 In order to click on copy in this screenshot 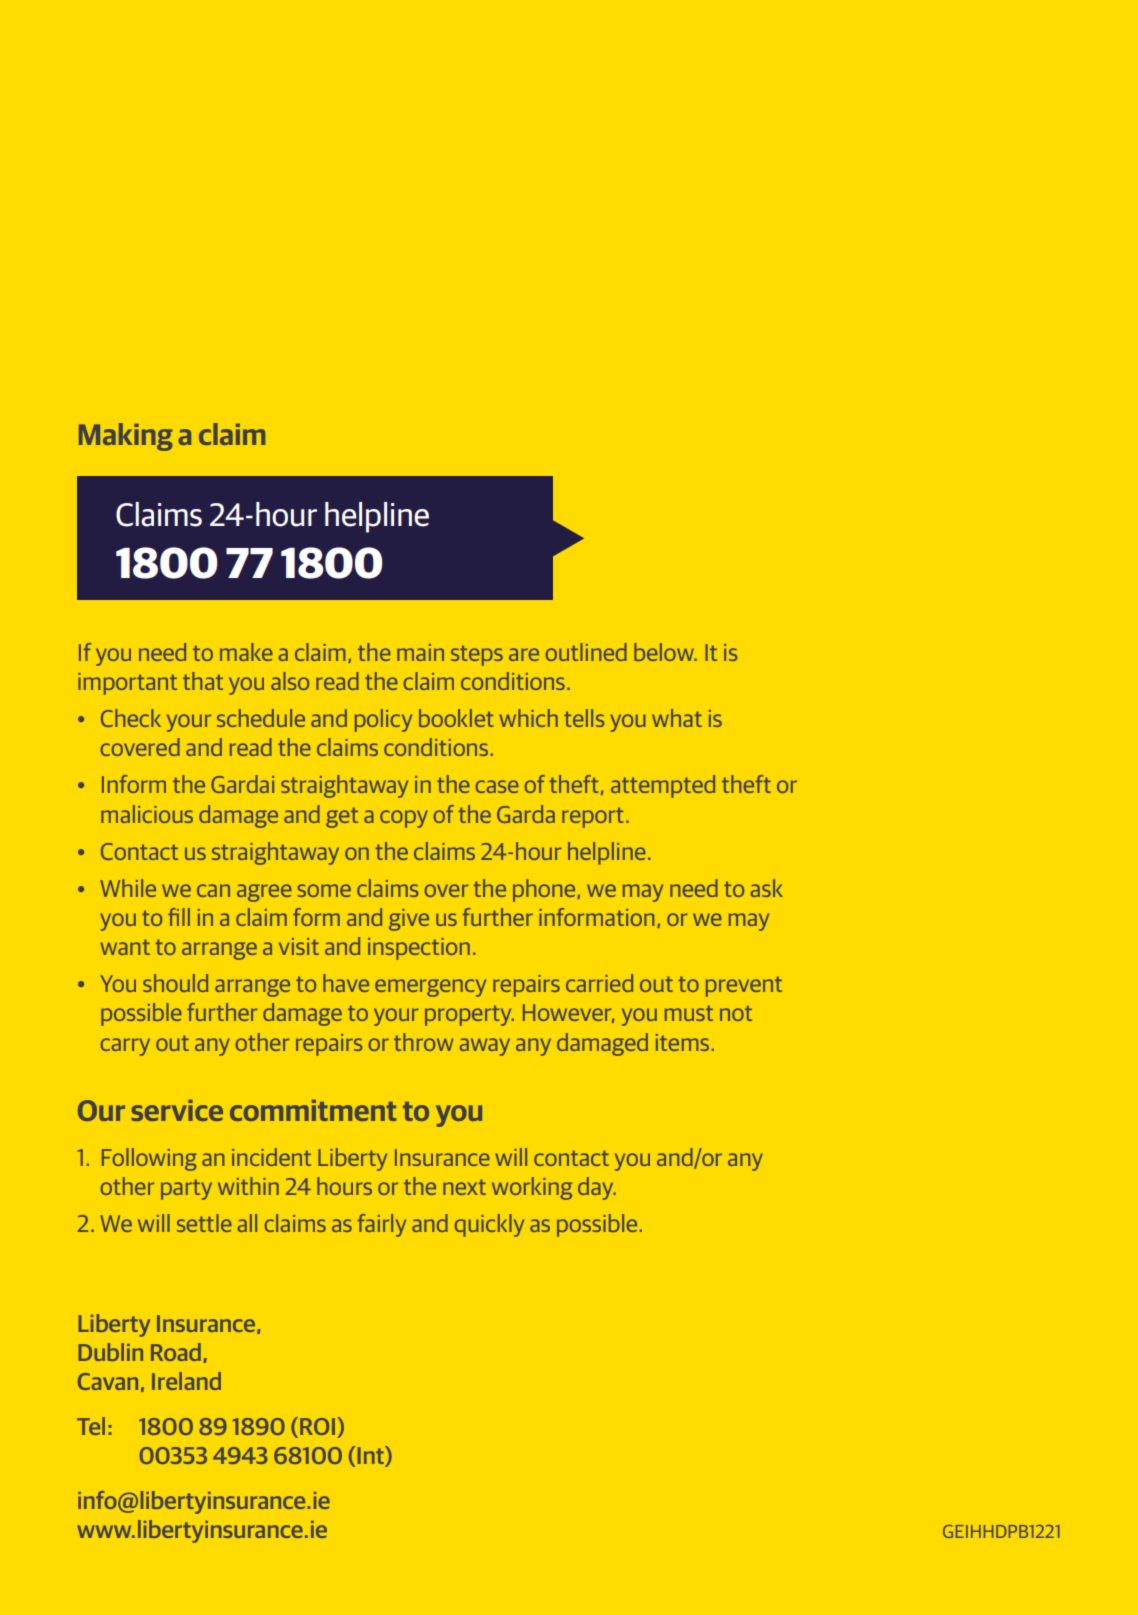, I will do `click(404, 819)`.
